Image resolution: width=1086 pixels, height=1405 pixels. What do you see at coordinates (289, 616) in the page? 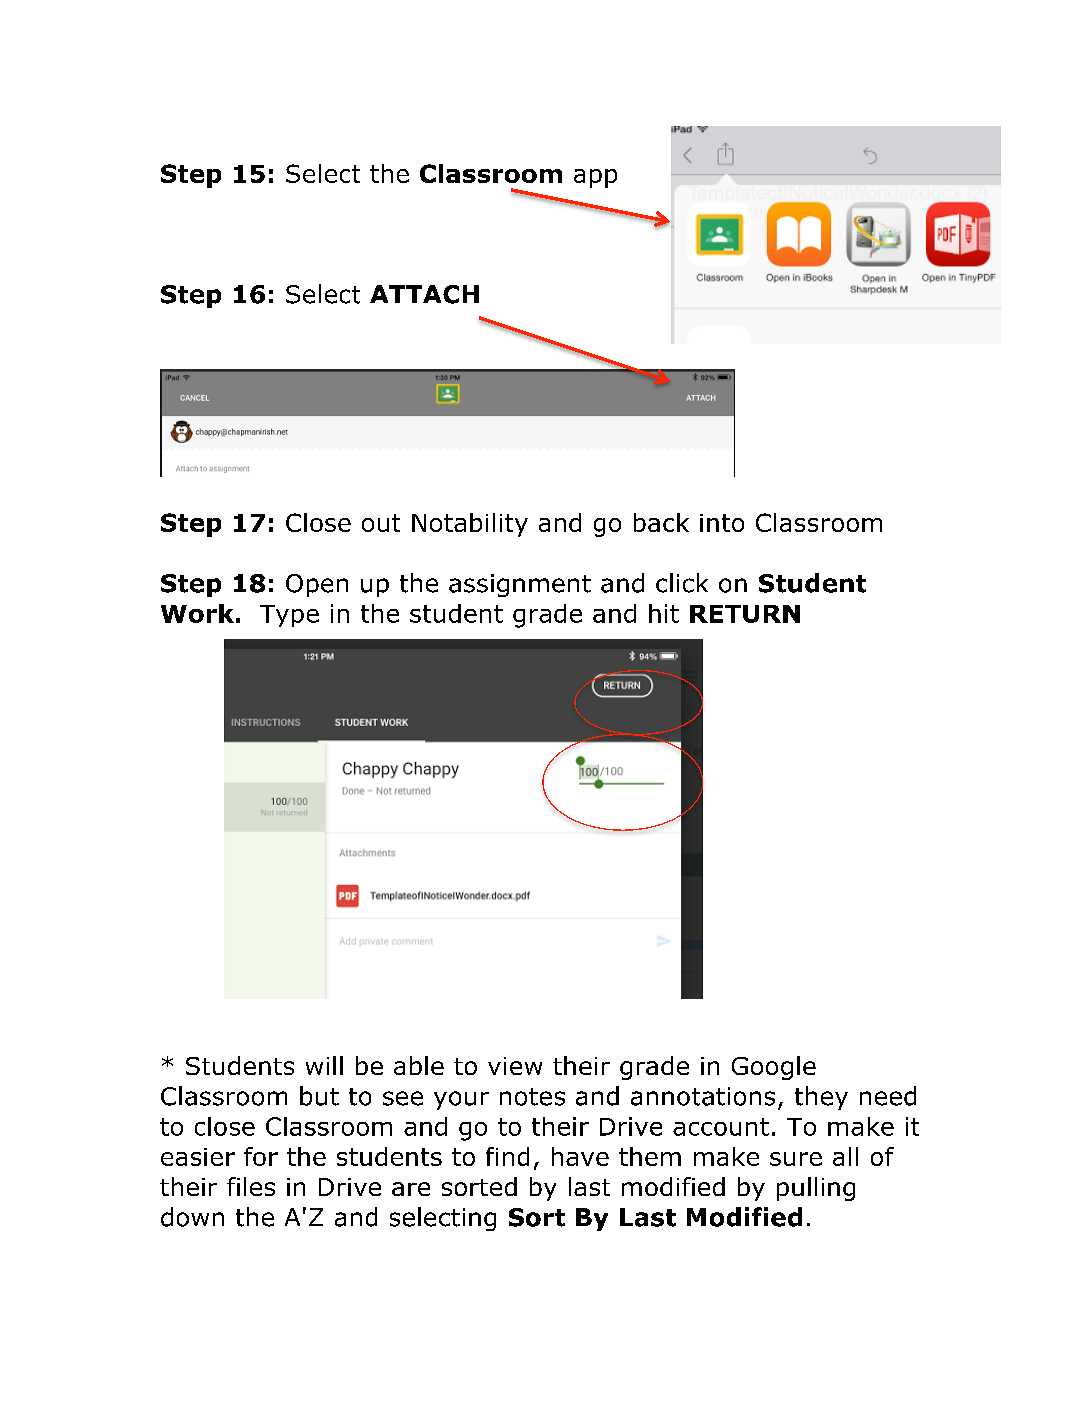
I see `Type` at bounding box center [289, 616].
